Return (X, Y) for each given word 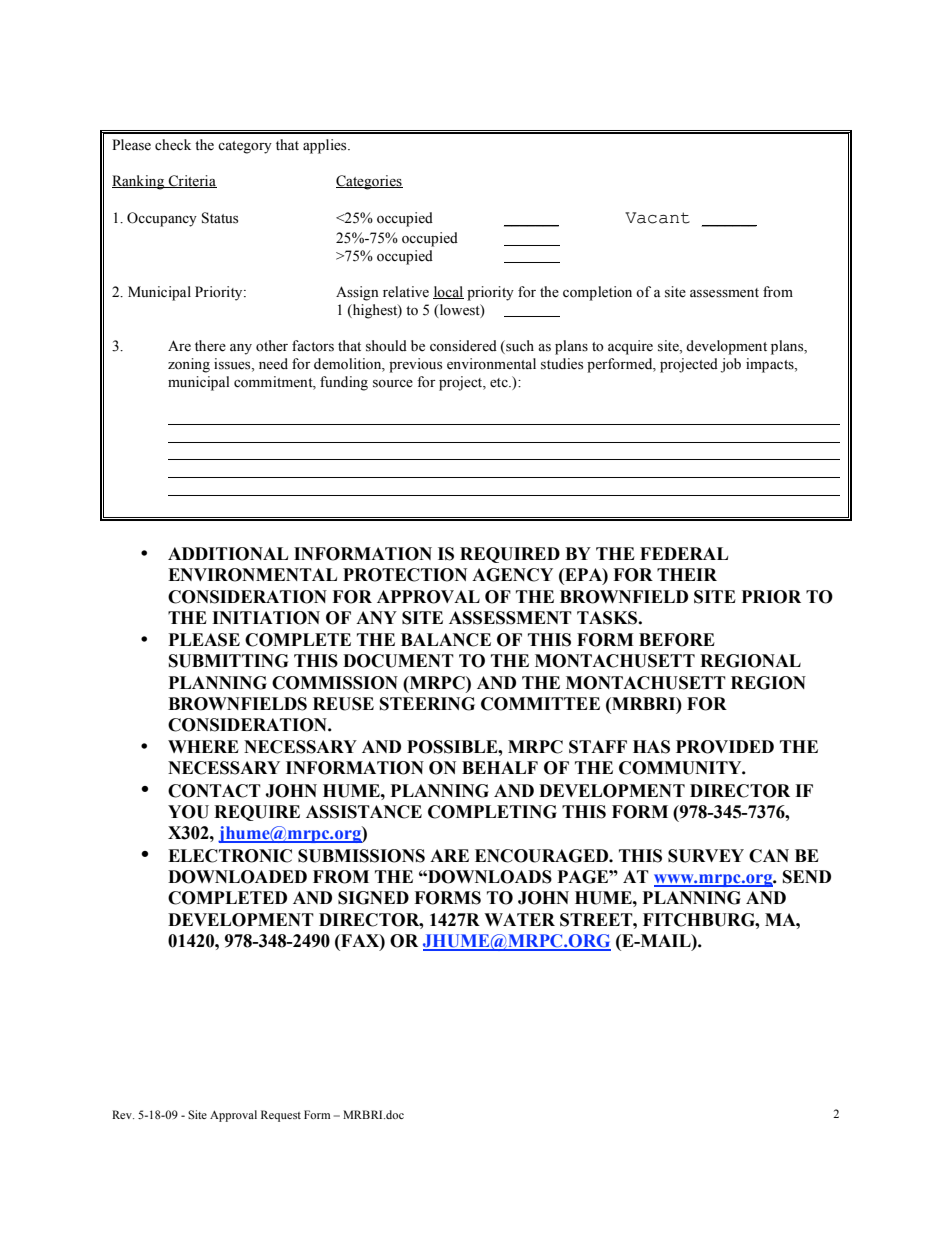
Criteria (191, 181)
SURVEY (706, 856)
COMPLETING (492, 812)
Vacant (657, 218)
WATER (519, 919)
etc (500, 383)
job (731, 365)
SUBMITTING (228, 661)
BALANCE (446, 640)
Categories (369, 182)
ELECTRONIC (230, 856)
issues (233, 364)
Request (281, 1116)
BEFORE (677, 640)
